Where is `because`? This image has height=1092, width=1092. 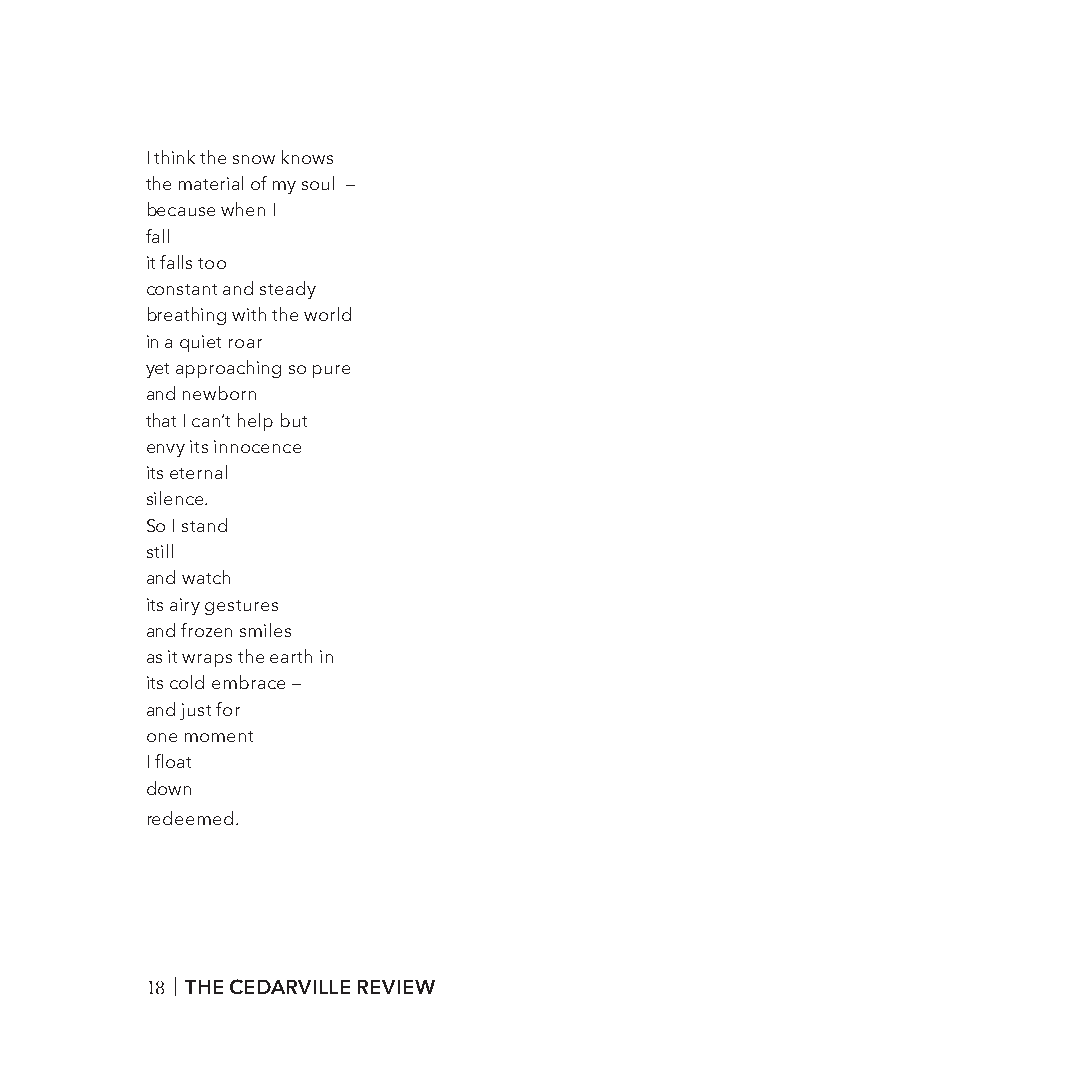 because is located at coordinates (181, 209).
